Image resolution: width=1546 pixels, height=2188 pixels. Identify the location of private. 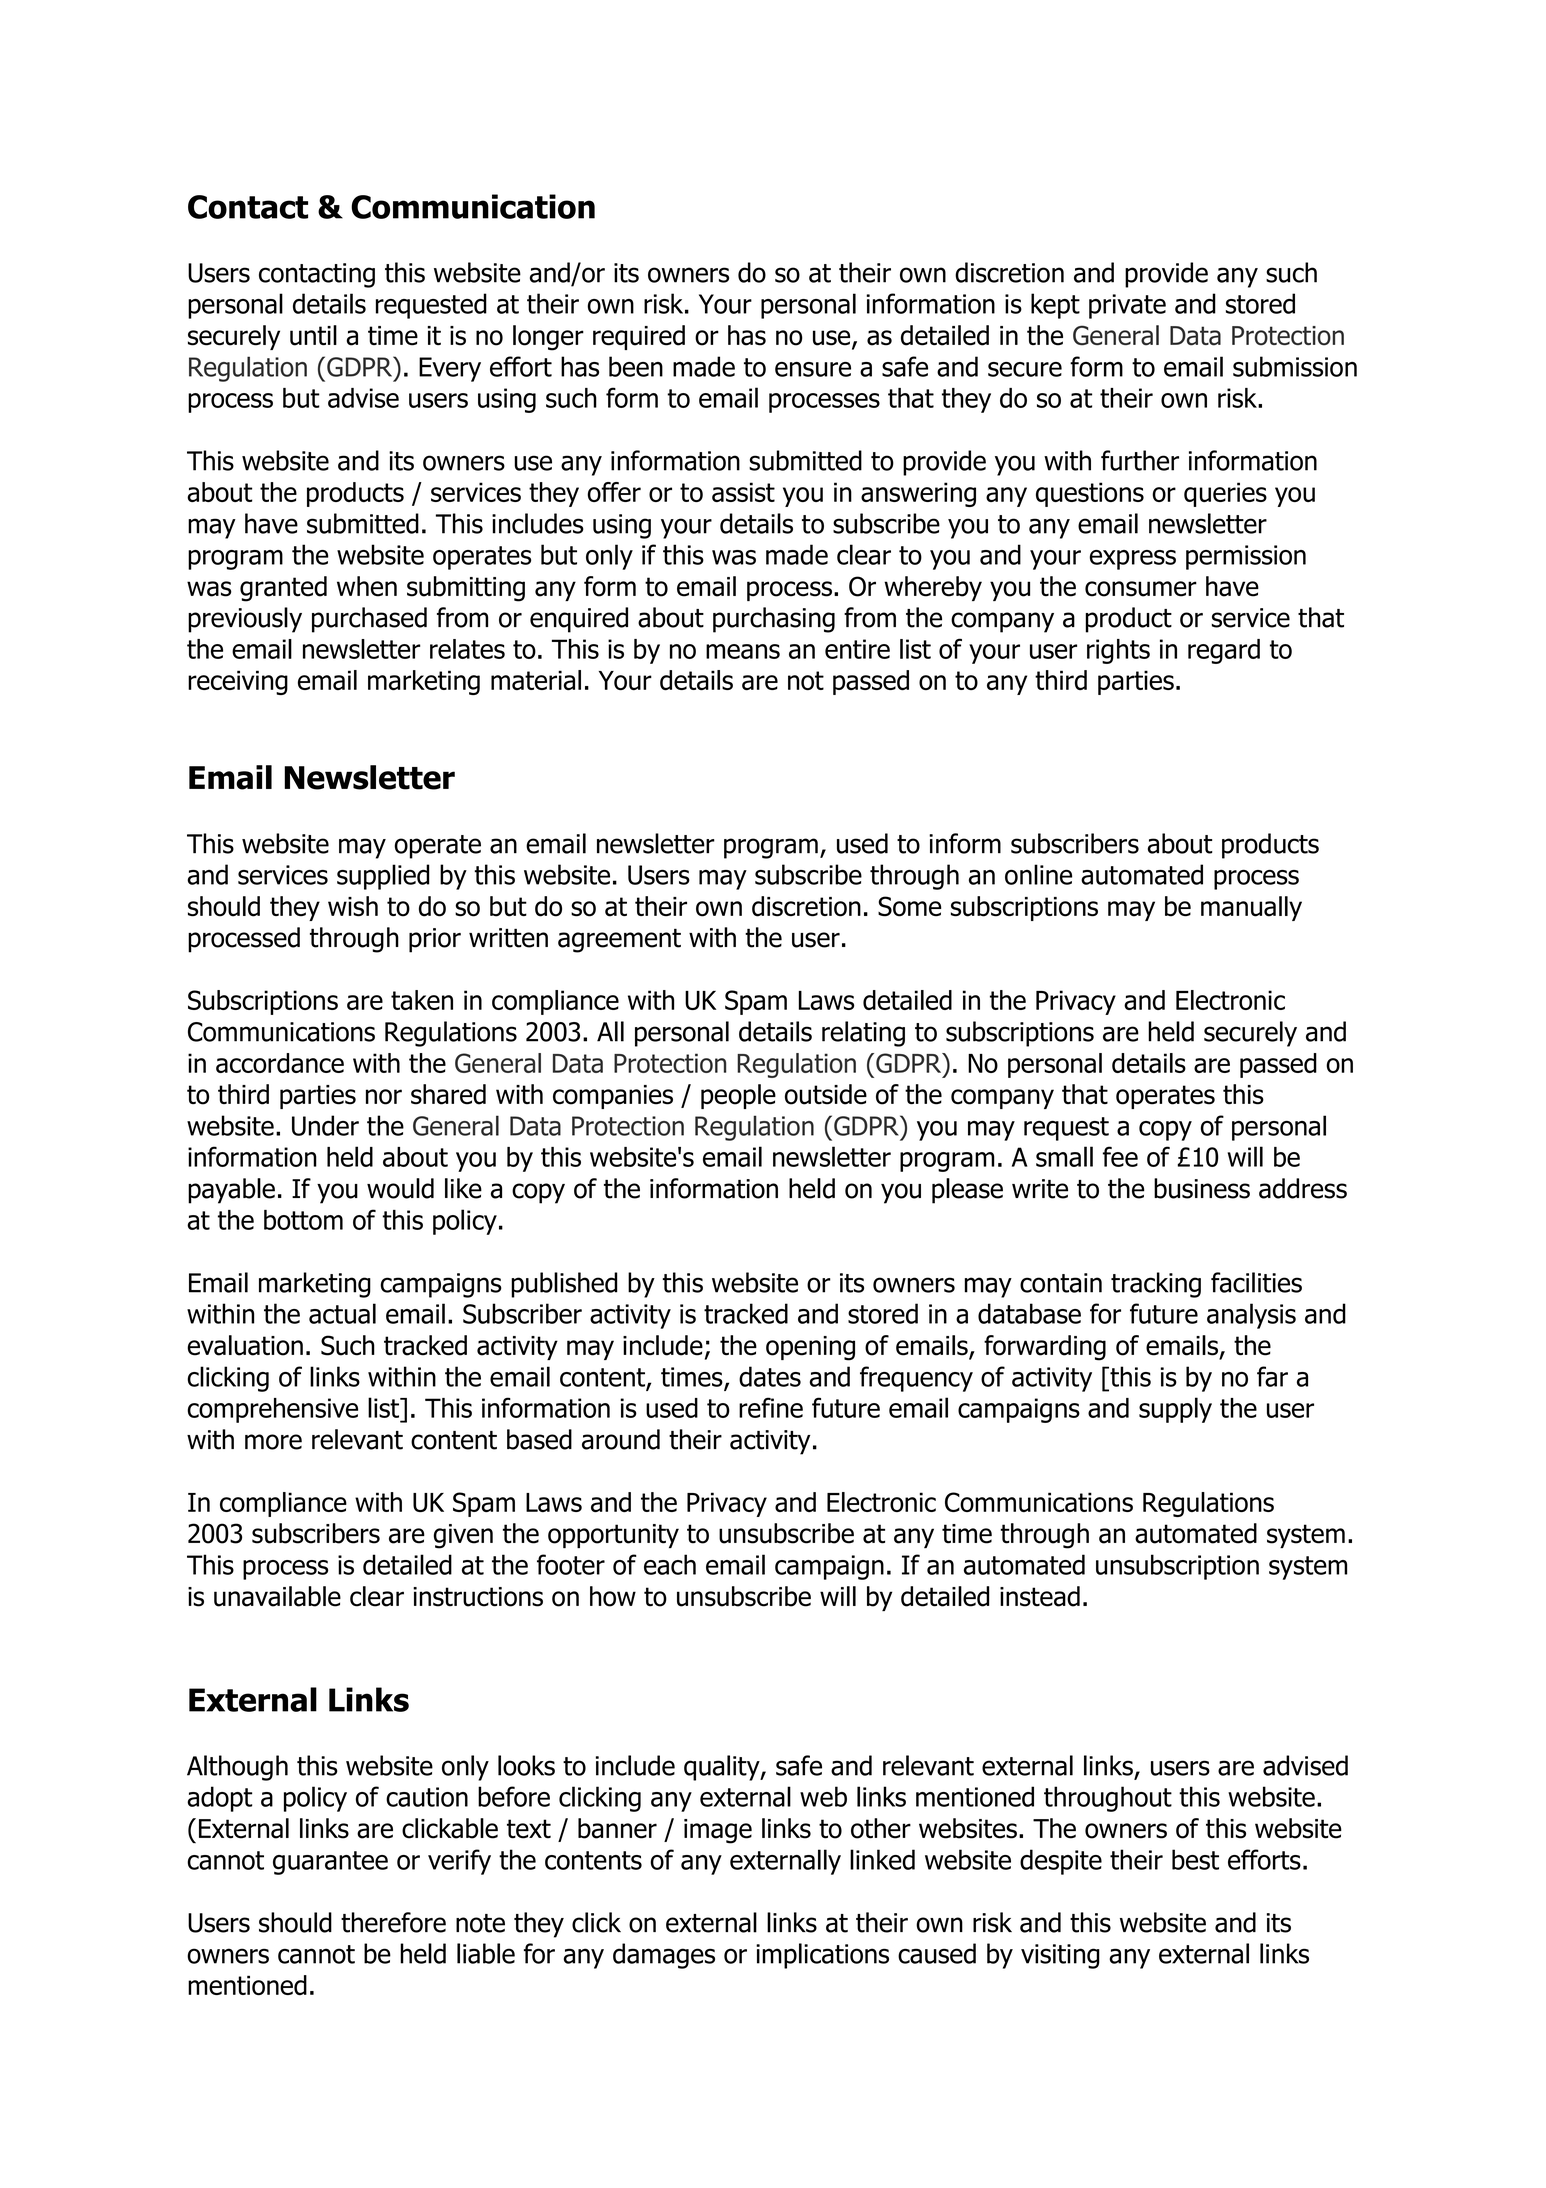
(1127, 306).
